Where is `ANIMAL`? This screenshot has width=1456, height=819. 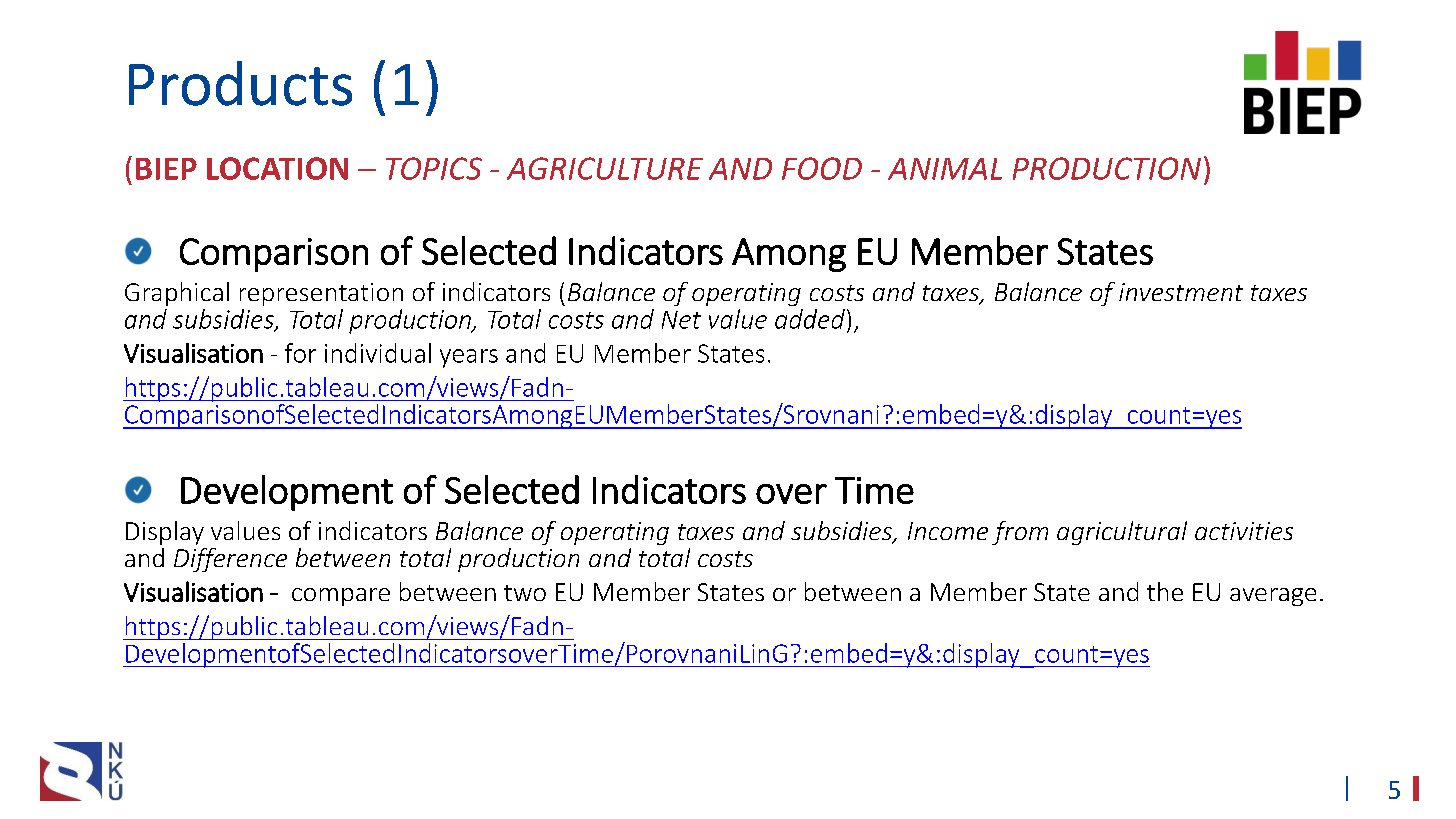 ANIMAL is located at coordinates (945, 169).
